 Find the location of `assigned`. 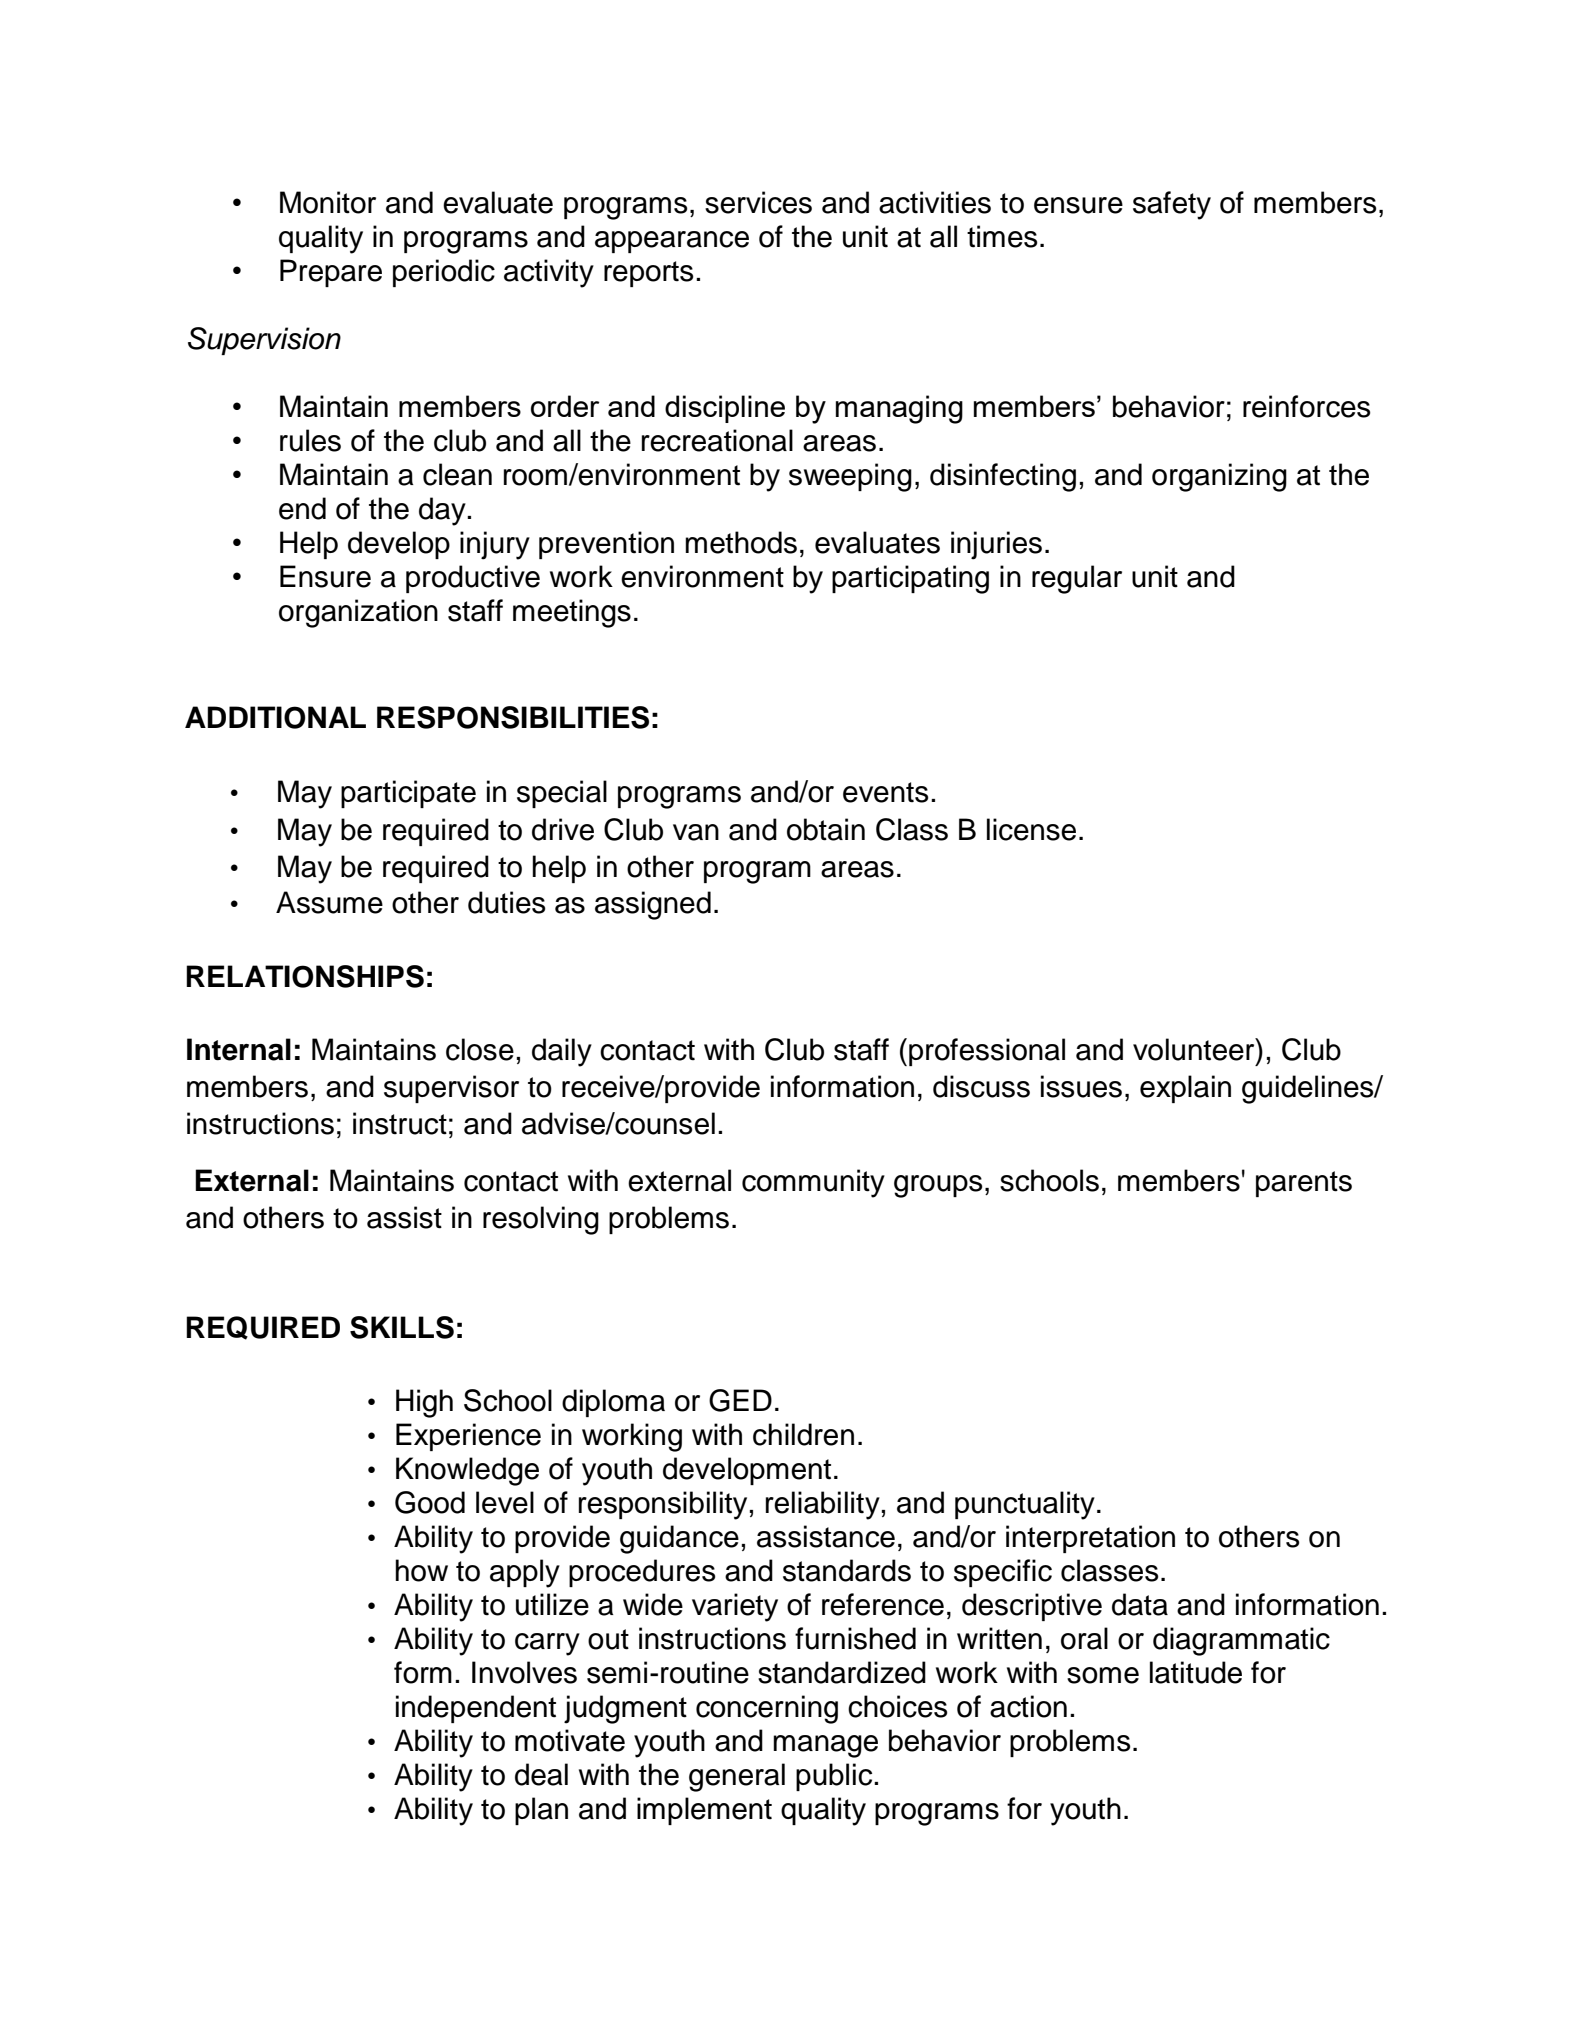

assigned is located at coordinates (653, 905).
